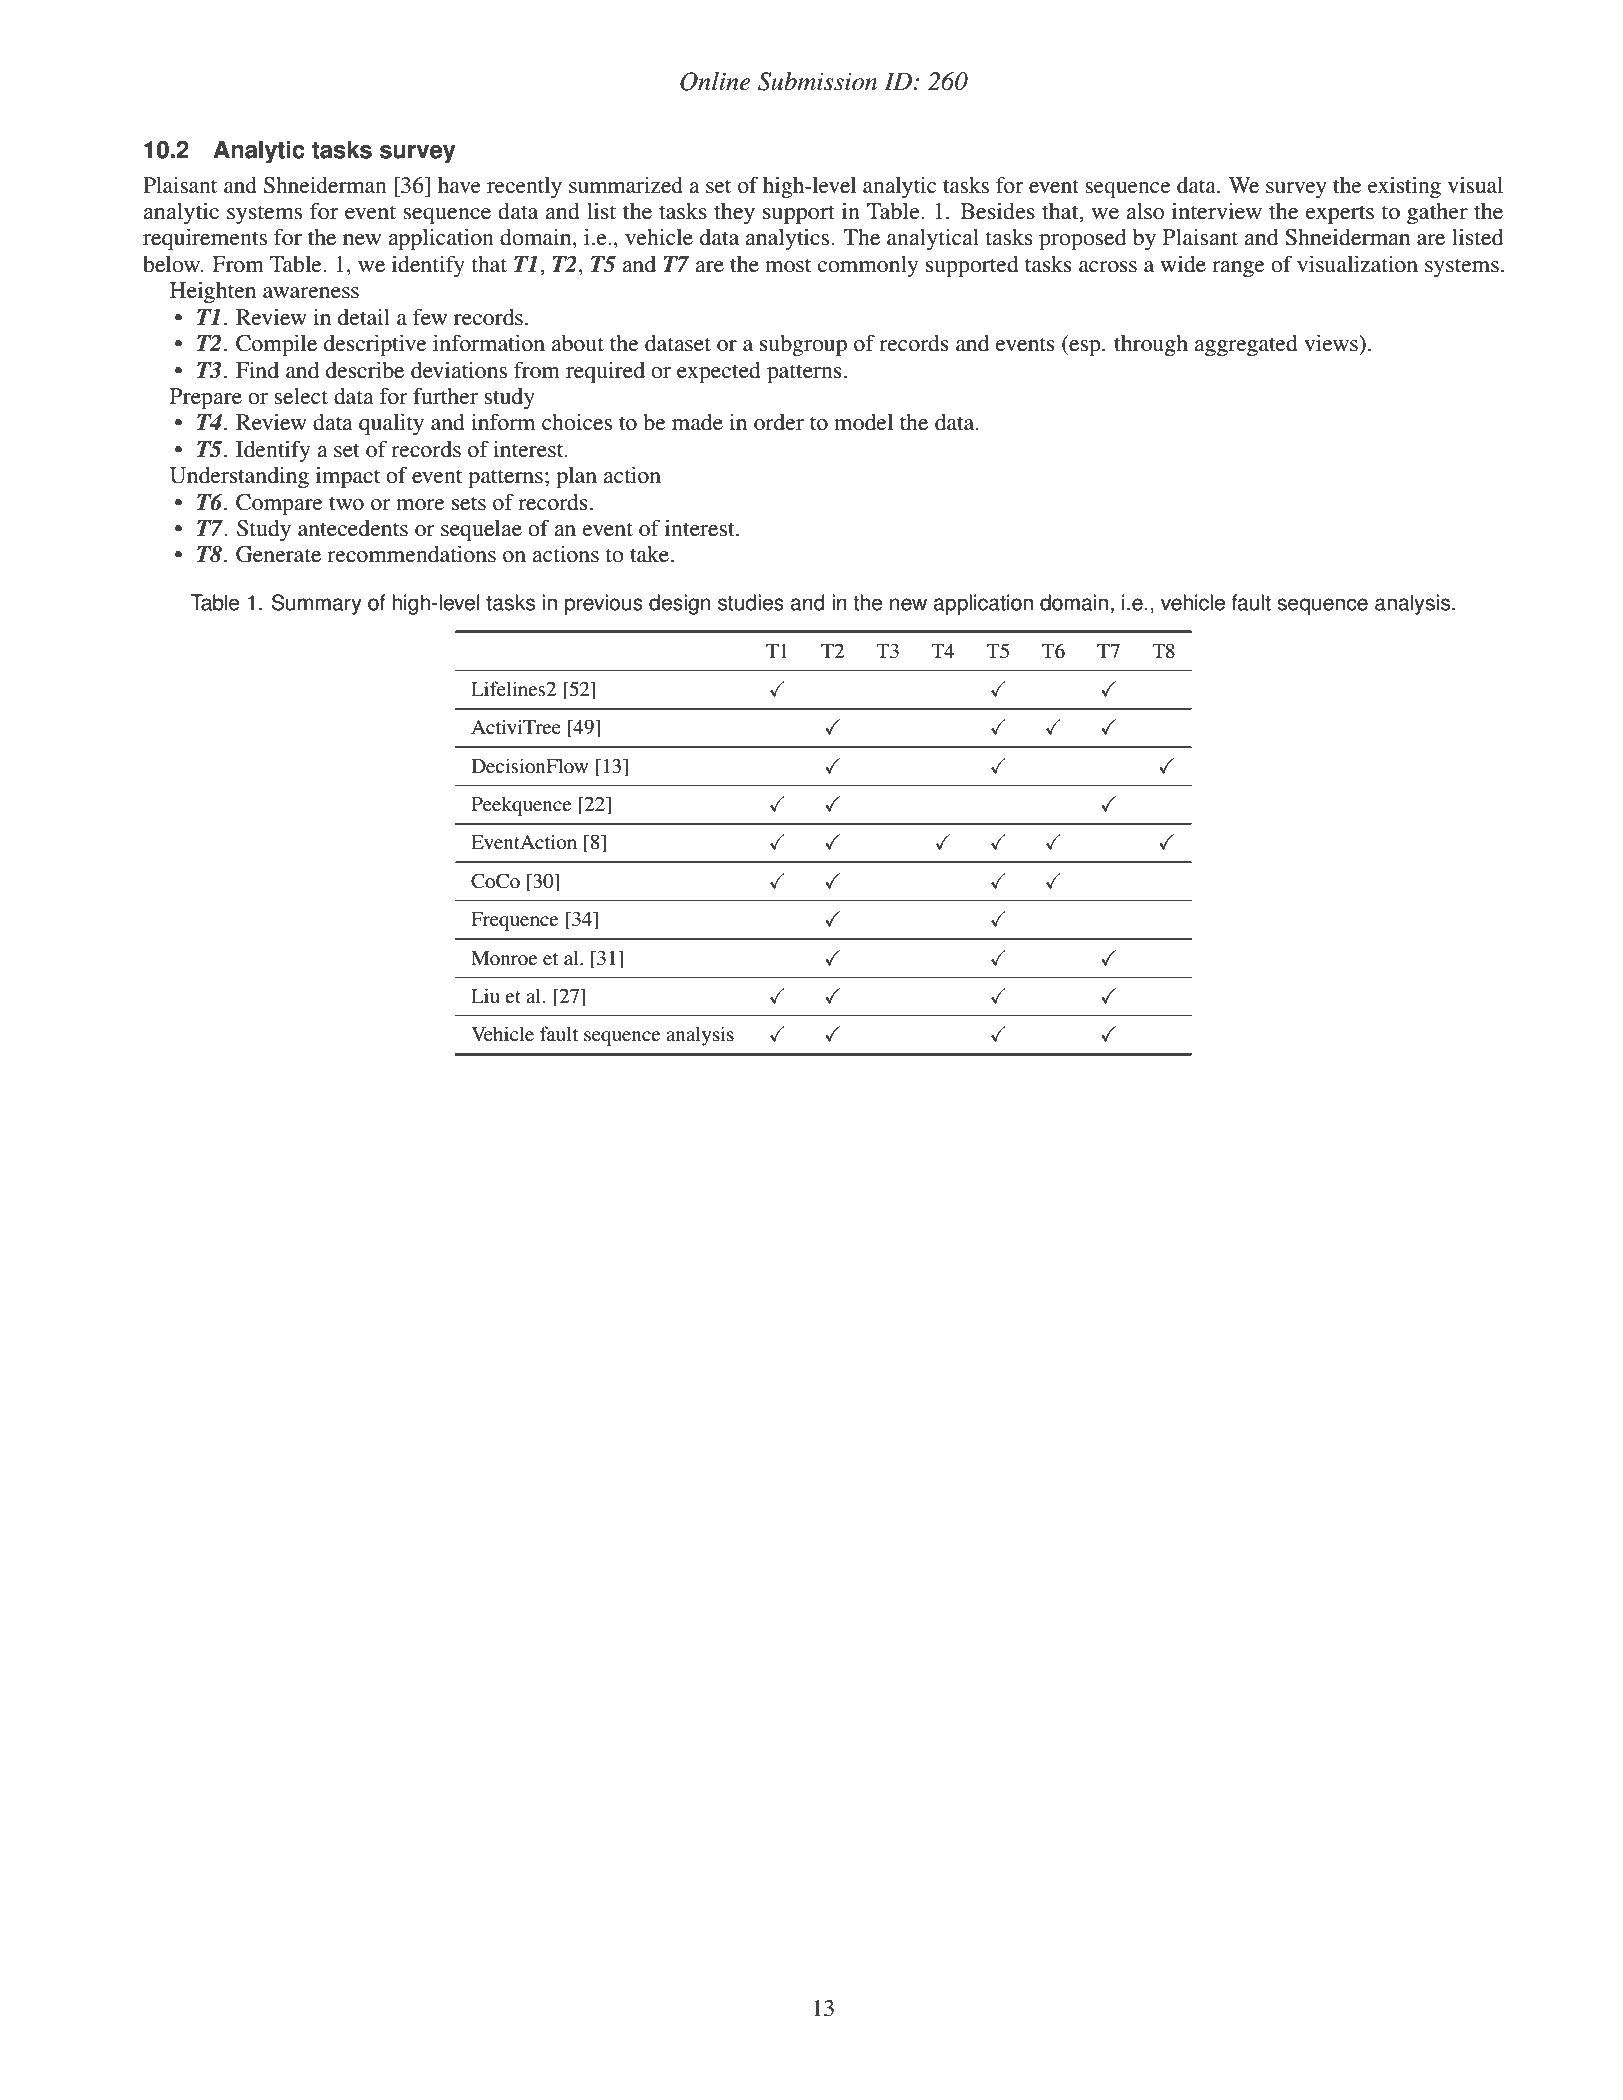 Image resolution: width=1623 pixels, height=2100 pixels. I want to click on existing, so click(1404, 187).
